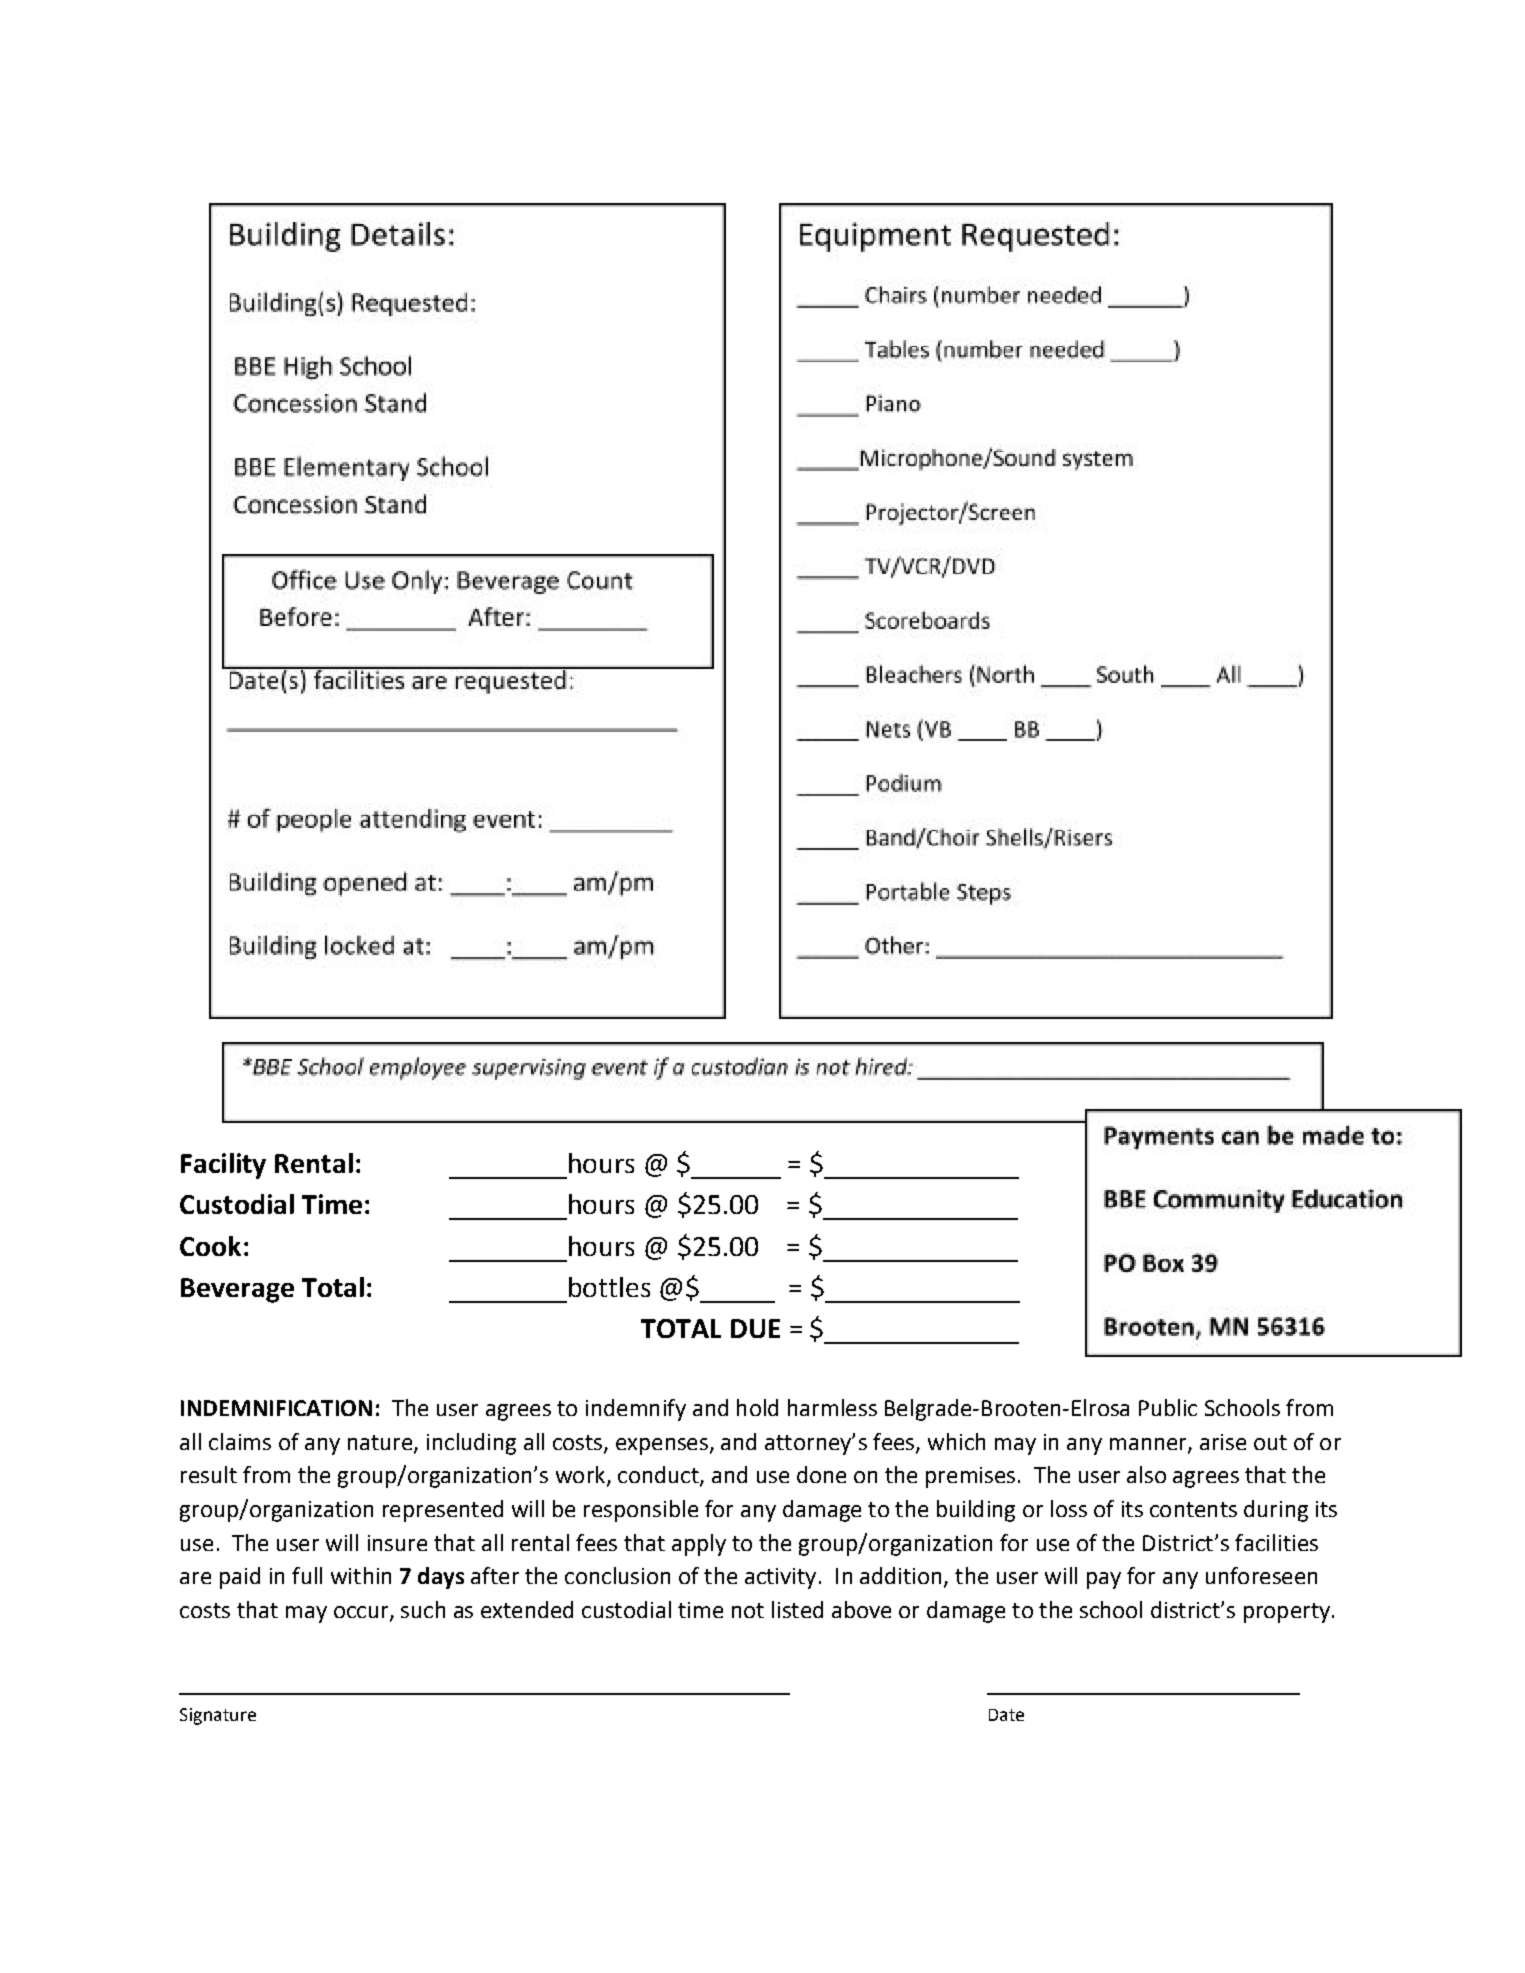 Image resolution: width=1525 pixels, height=1973 pixels. Describe the element at coordinates (1168, 1407) in the screenshot. I see `Public` at that location.
